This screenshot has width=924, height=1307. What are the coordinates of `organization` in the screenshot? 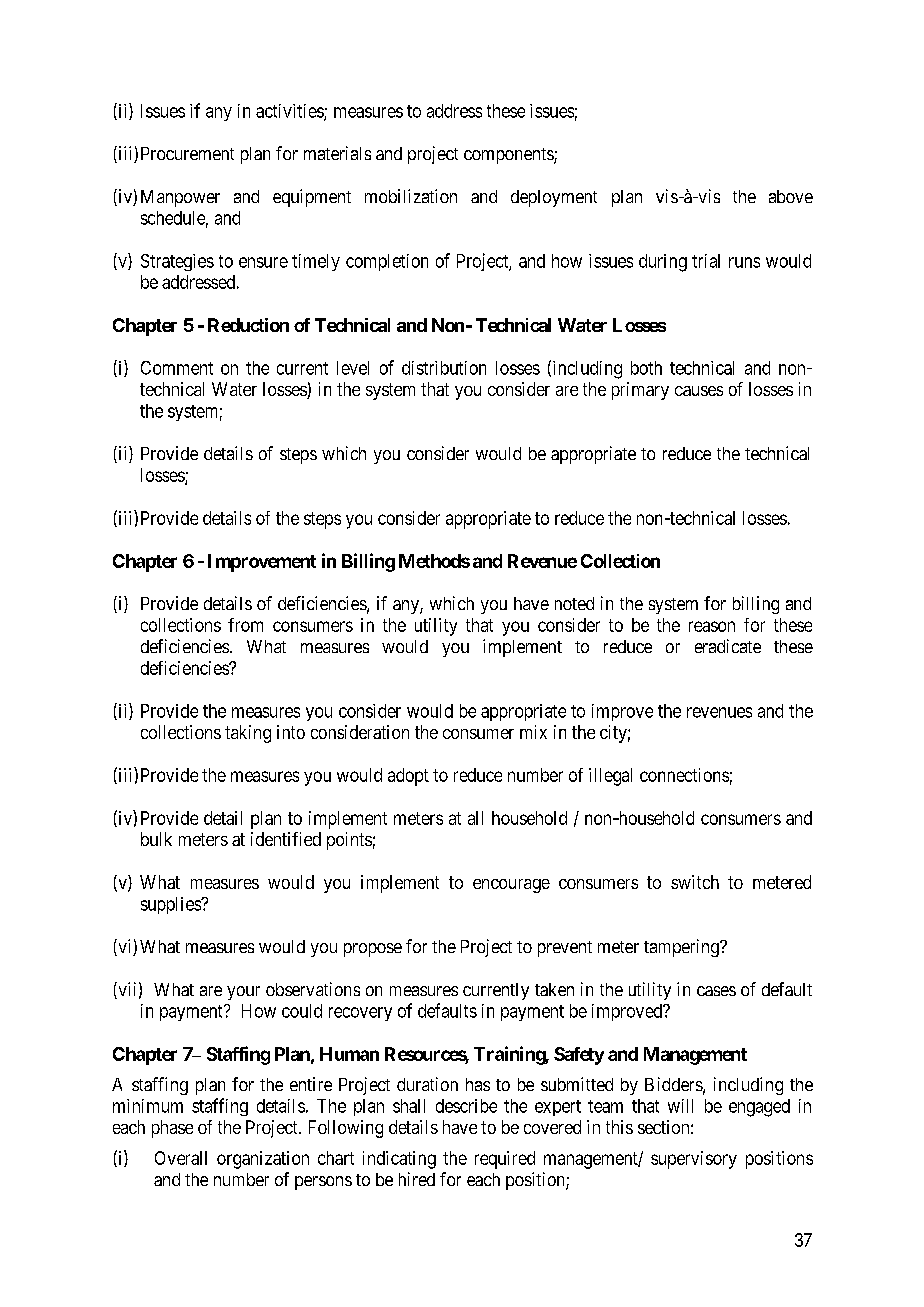 It's located at (263, 1160).
